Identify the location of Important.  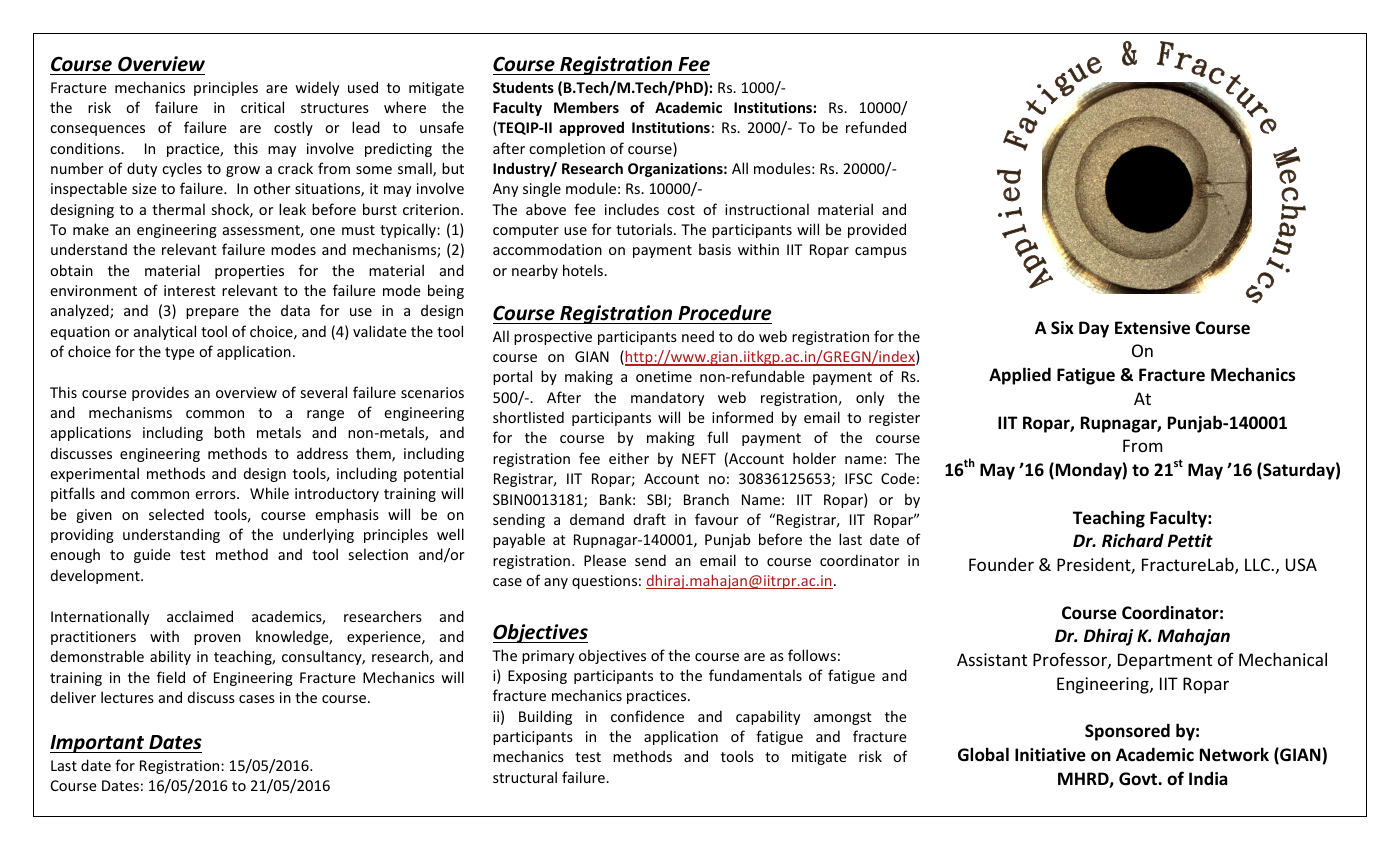
(98, 744).
